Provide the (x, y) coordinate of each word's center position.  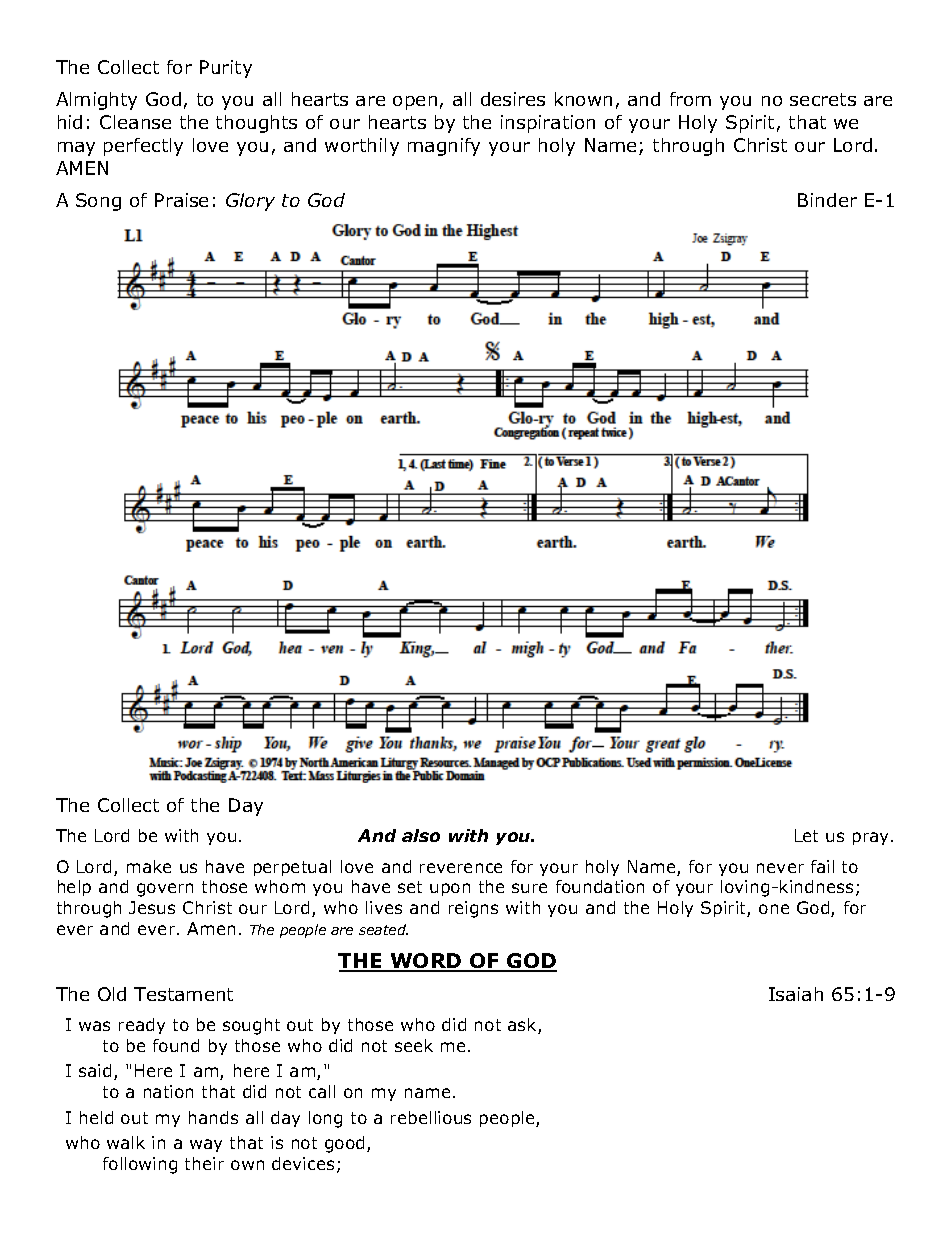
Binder (827, 200)
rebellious (431, 1117)
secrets (823, 99)
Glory (250, 202)
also (421, 835)
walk (126, 1142)
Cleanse (135, 122)
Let (806, 835)
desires (513, 99)
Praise (181, 200)
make (149, 866)
